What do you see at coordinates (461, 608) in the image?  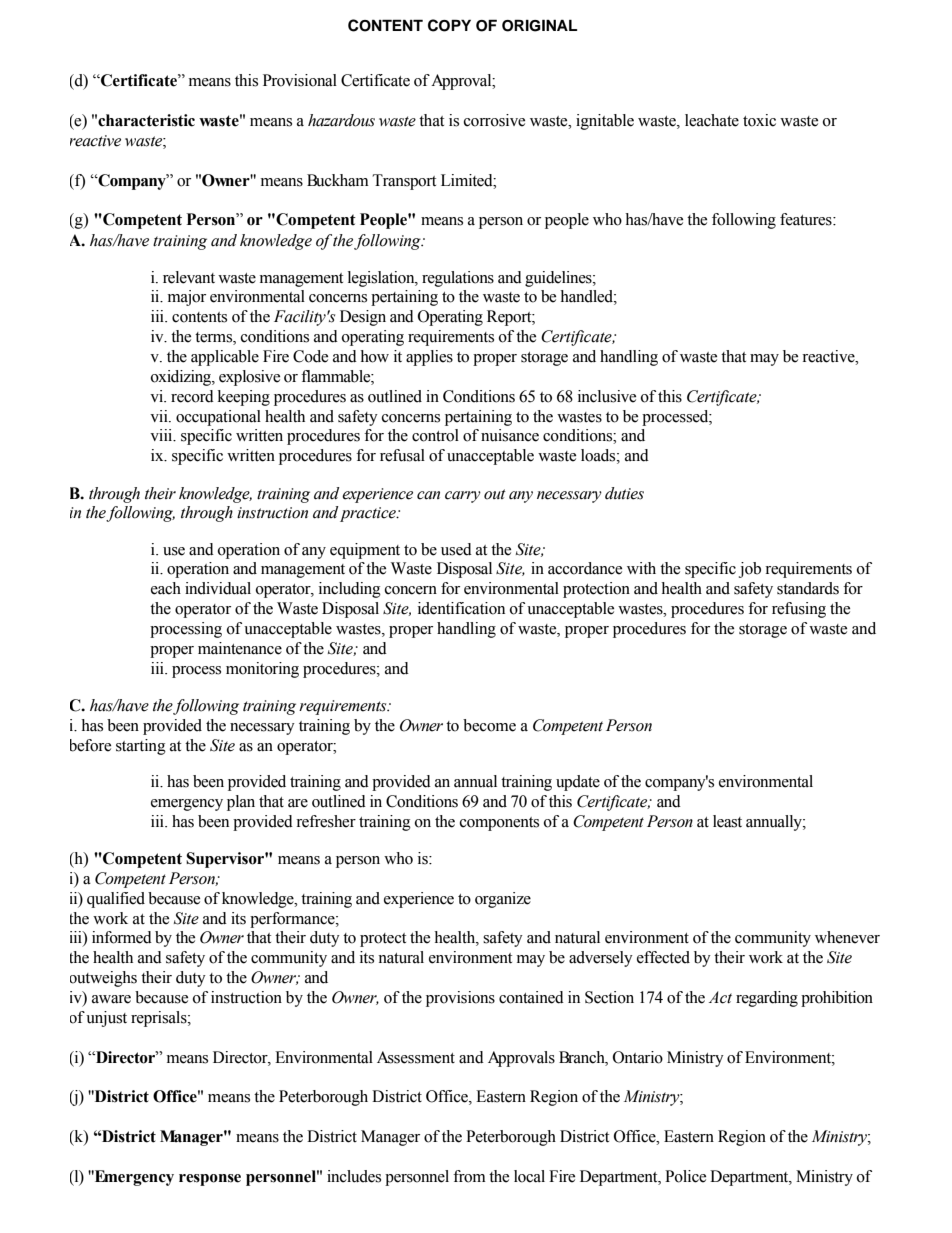 I see `identification` at bounding box center [461, 608].
